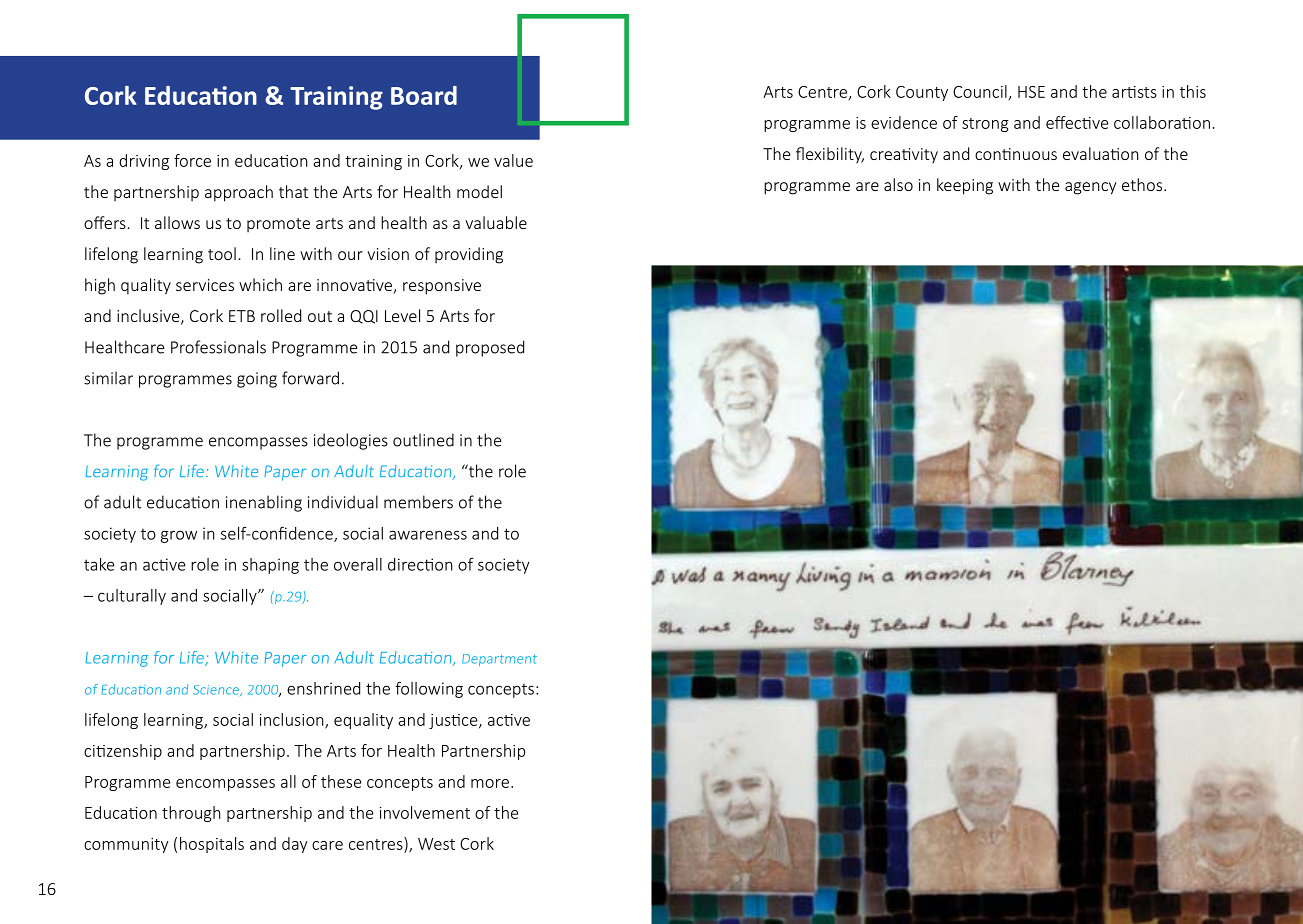  I want to click on force, so click(192, 160).
